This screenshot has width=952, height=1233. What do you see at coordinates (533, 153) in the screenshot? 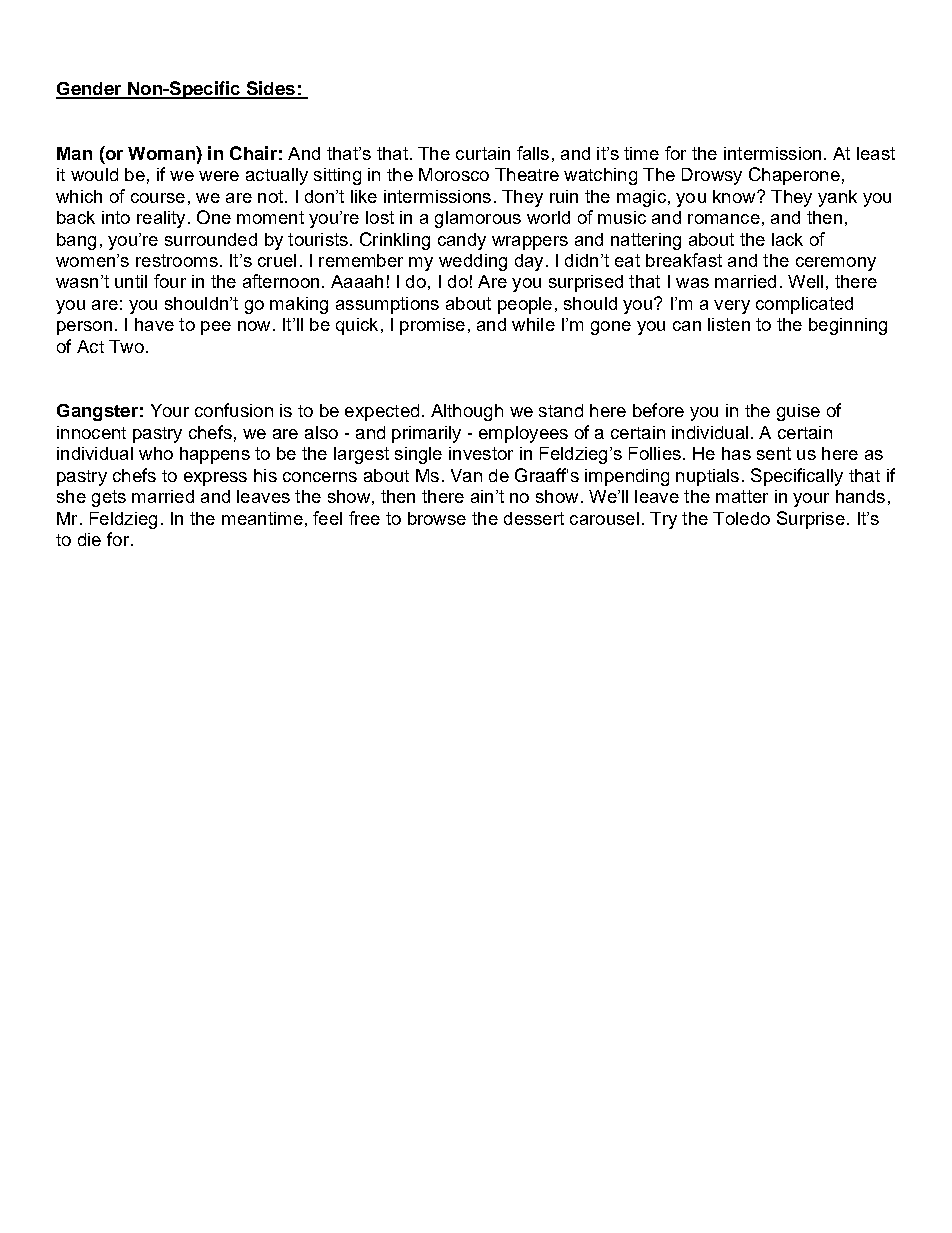
I see `falls` at bounding box center [533, 153].
